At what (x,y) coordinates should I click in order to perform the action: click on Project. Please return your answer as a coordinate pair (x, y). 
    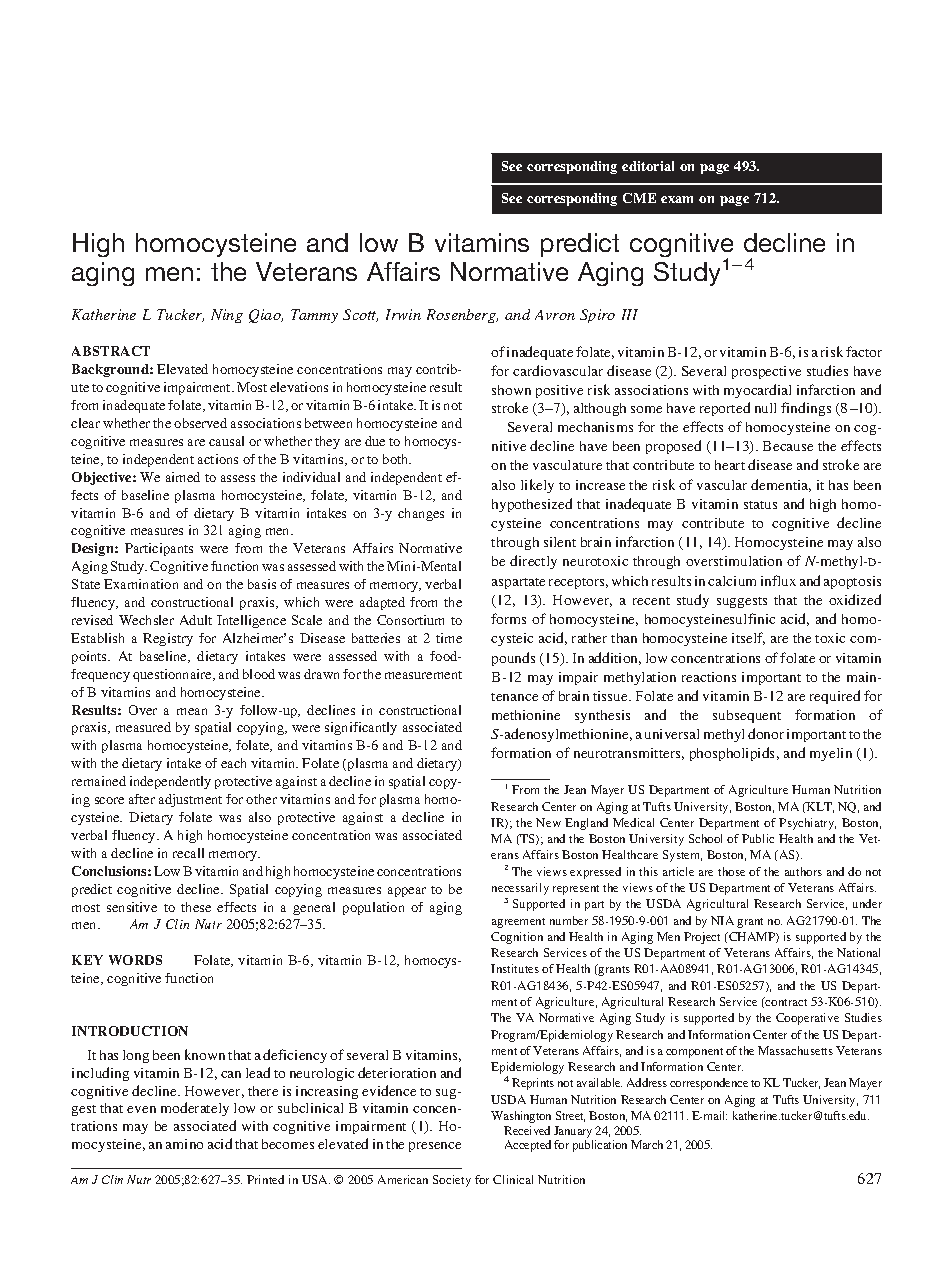
    Looking at the image, I should click on (702, 938).
